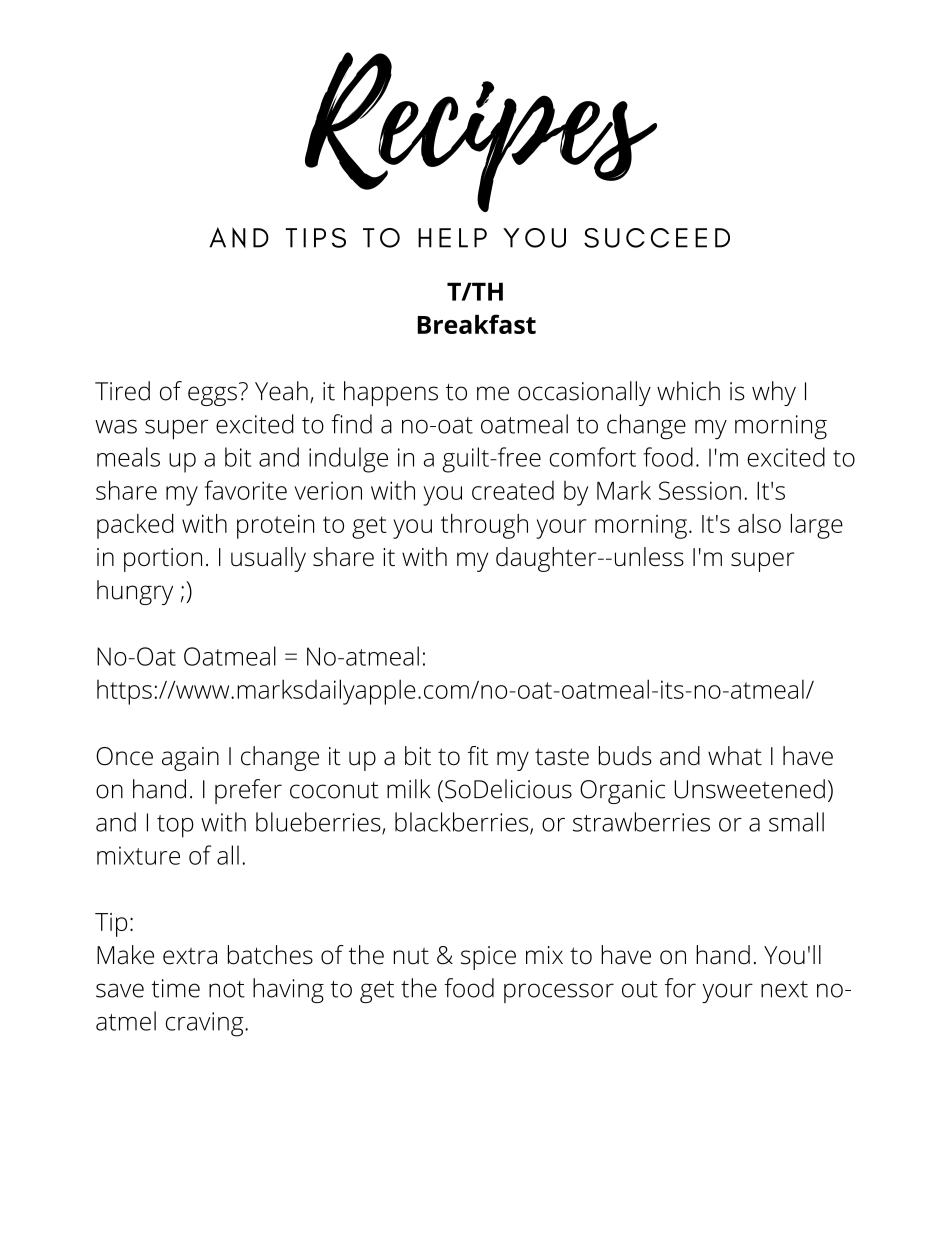  What do you see at coordinates (488, 958) in the image?
I see `spice` at bounding box center [488, 958].
